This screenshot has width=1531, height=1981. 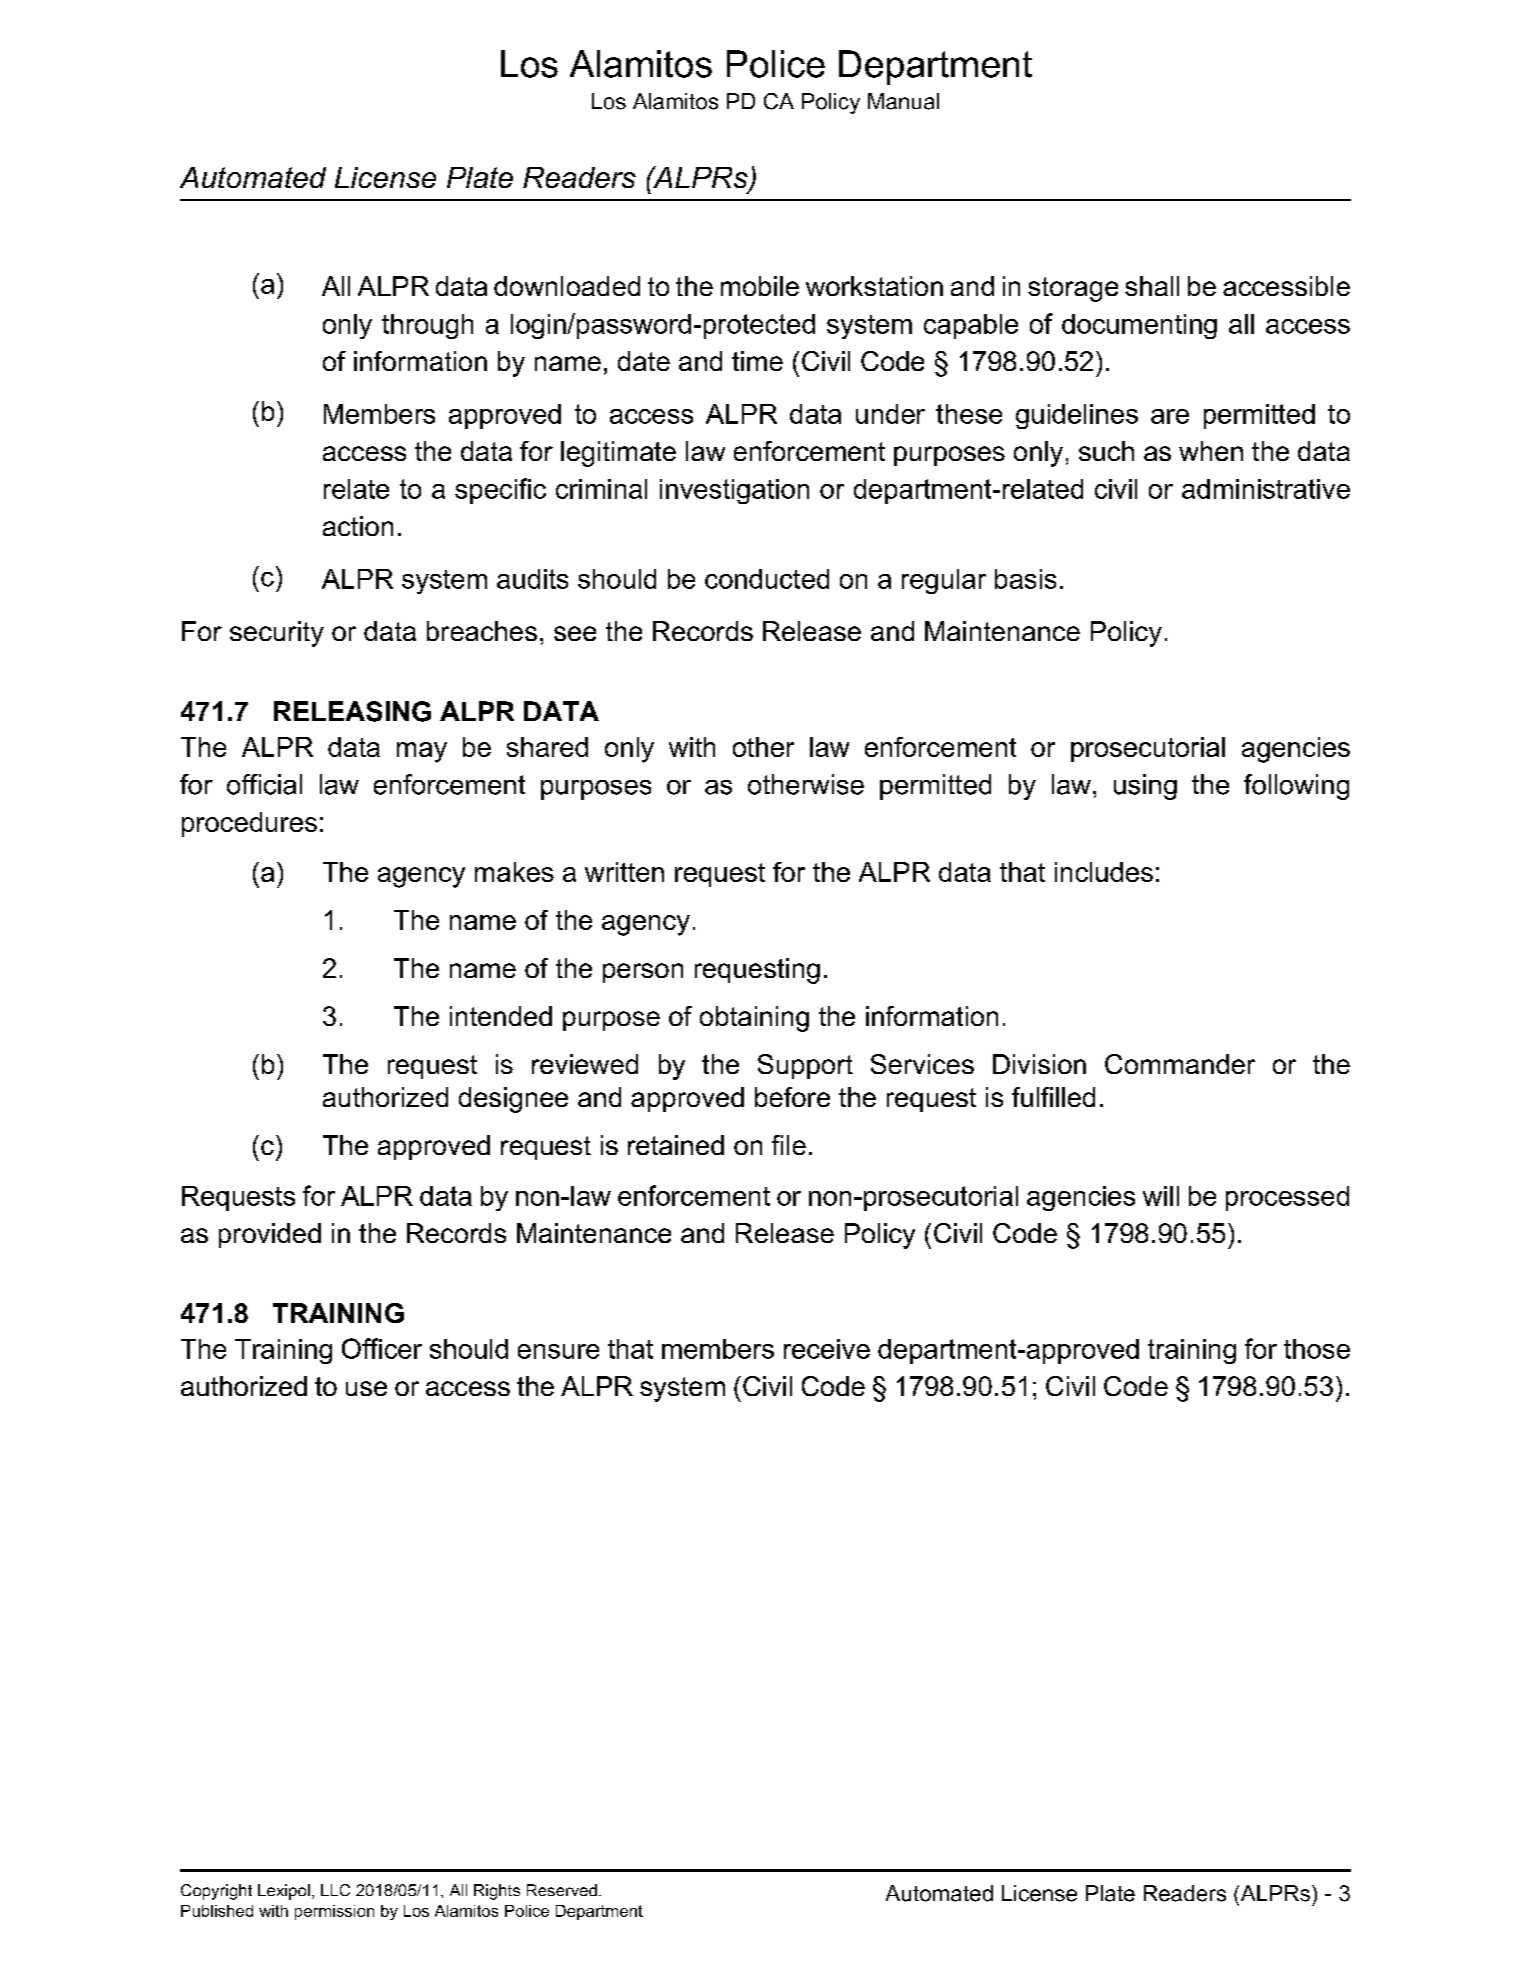 I want to click on Reserved, so click(x=562, y=1890).
